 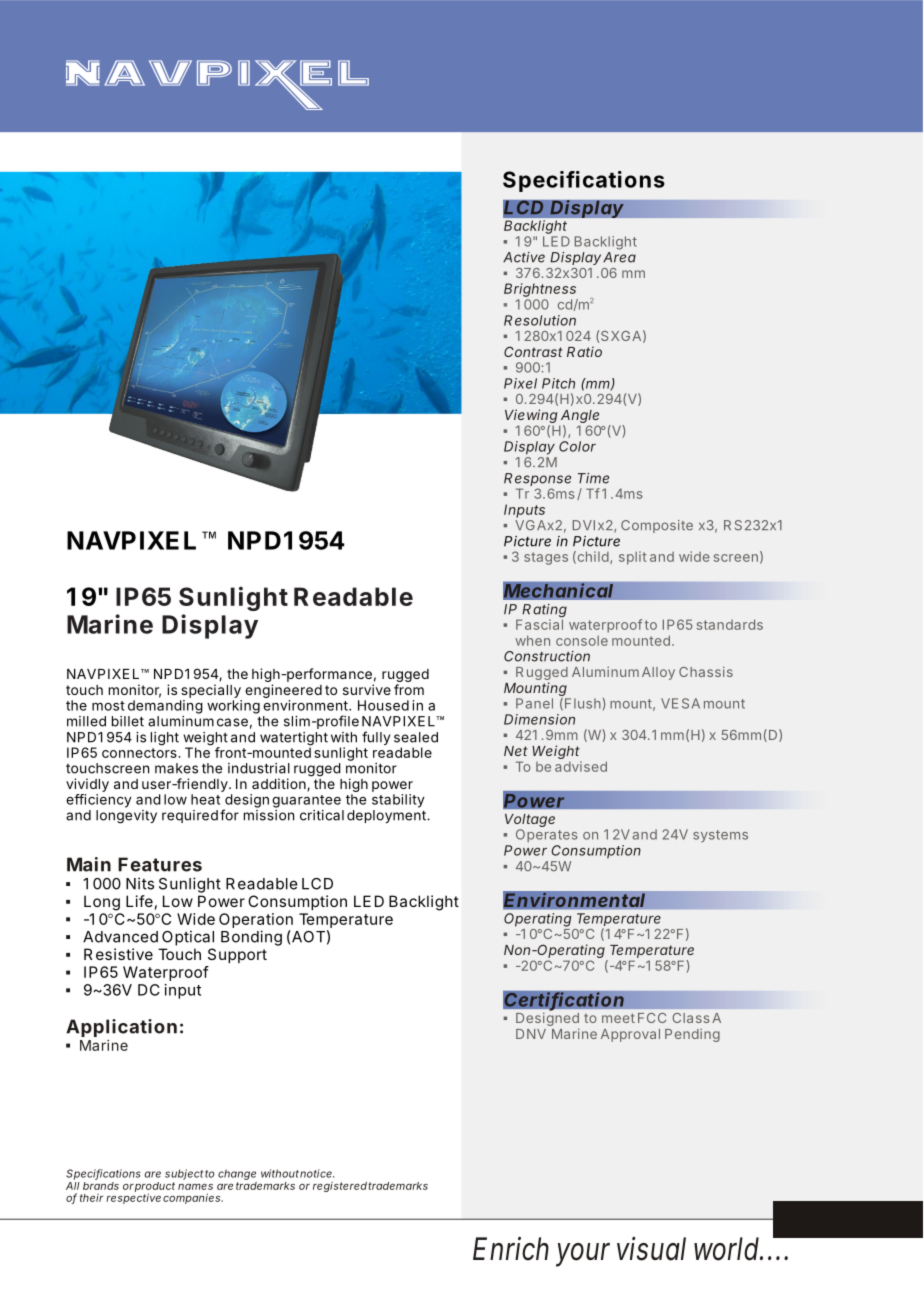 I want to click on registered, so click(x=341, y=1186).
